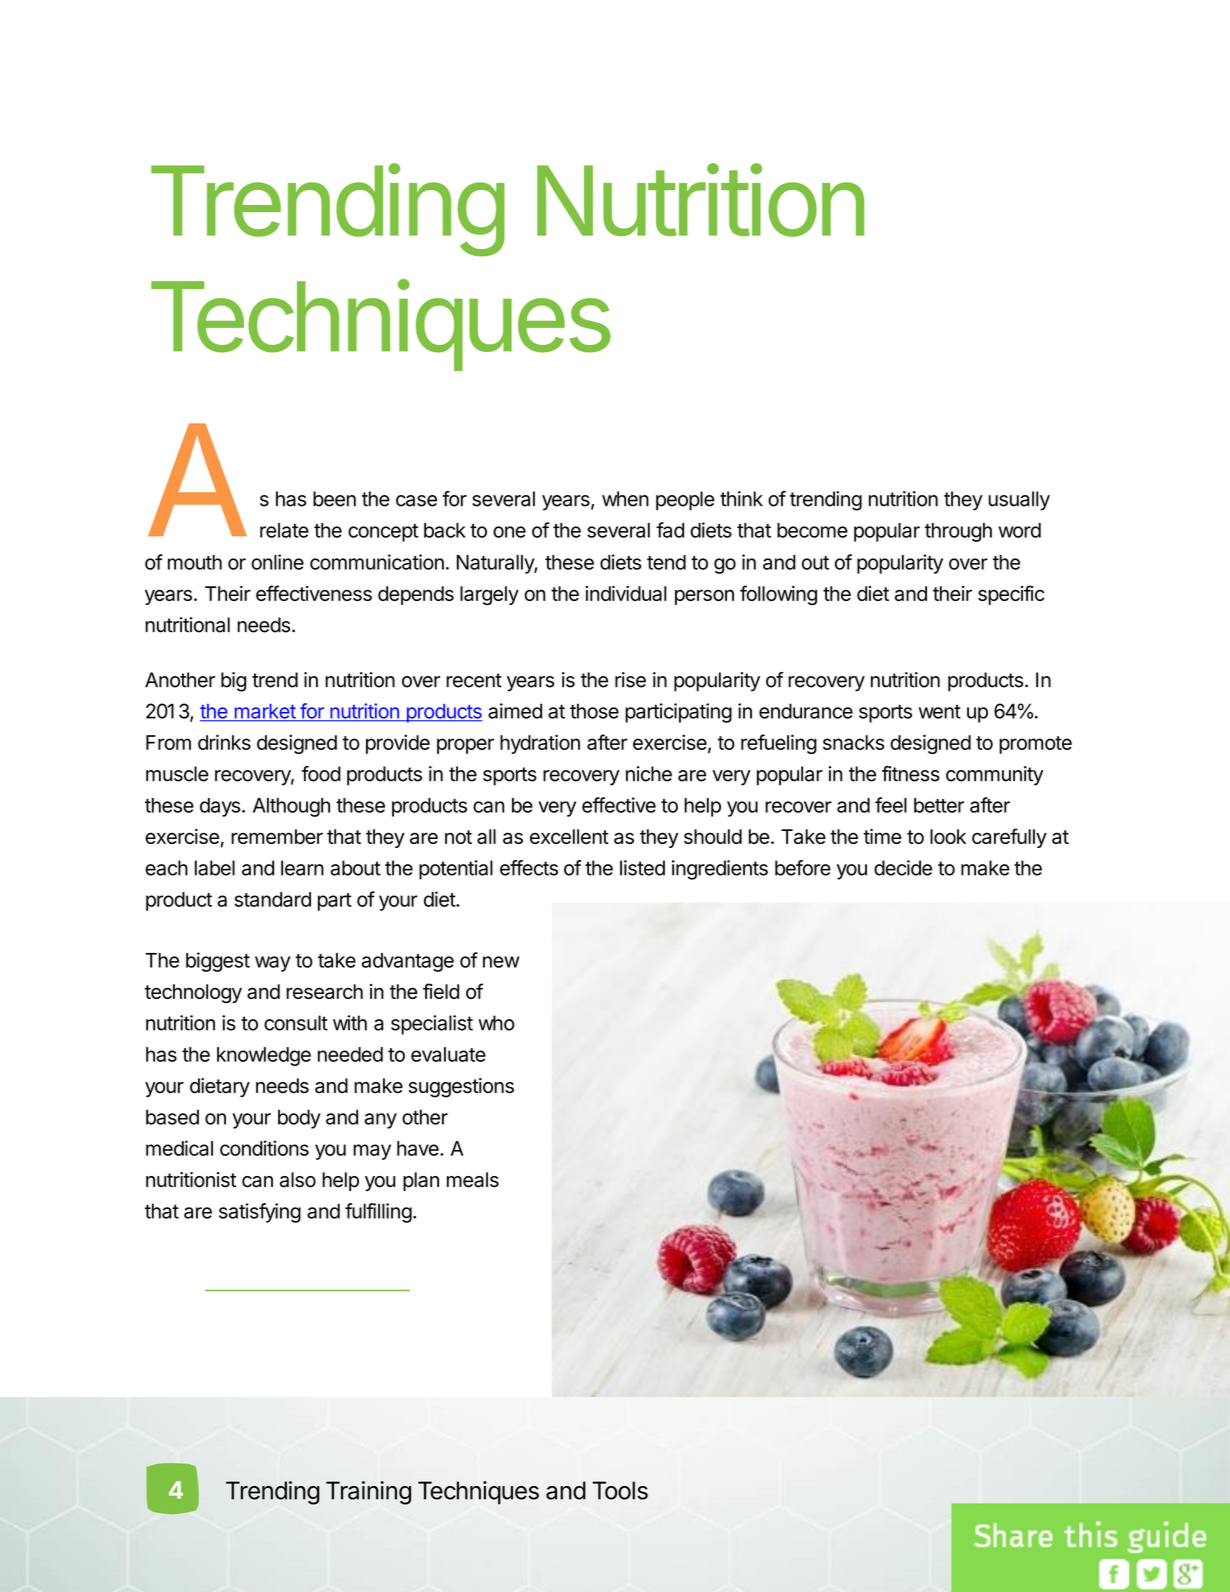  I want to click on standard, so click(272, 899).
